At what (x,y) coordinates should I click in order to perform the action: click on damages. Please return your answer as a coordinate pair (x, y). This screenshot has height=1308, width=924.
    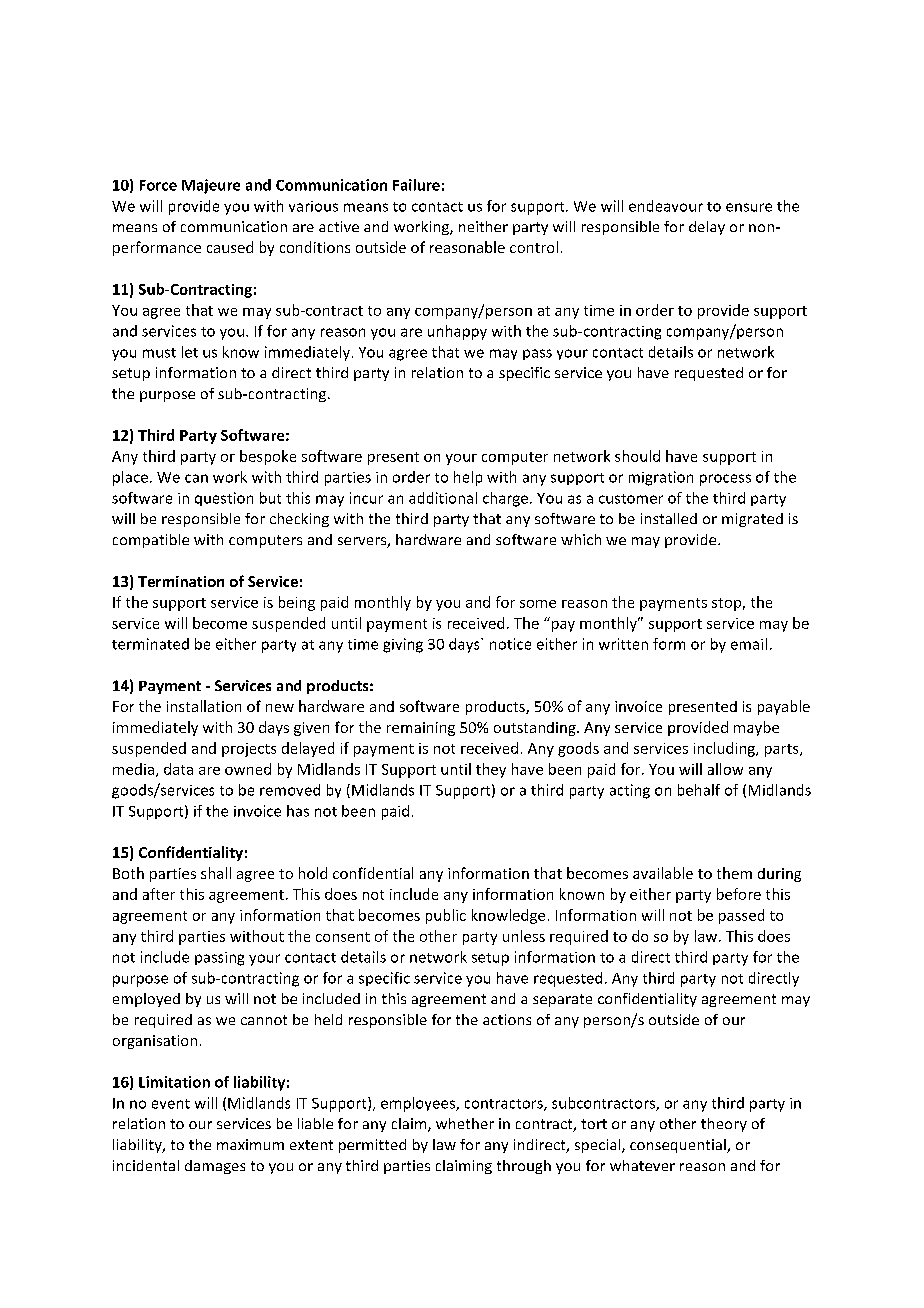
    Looking at the image, I should click on (215, 1167).
